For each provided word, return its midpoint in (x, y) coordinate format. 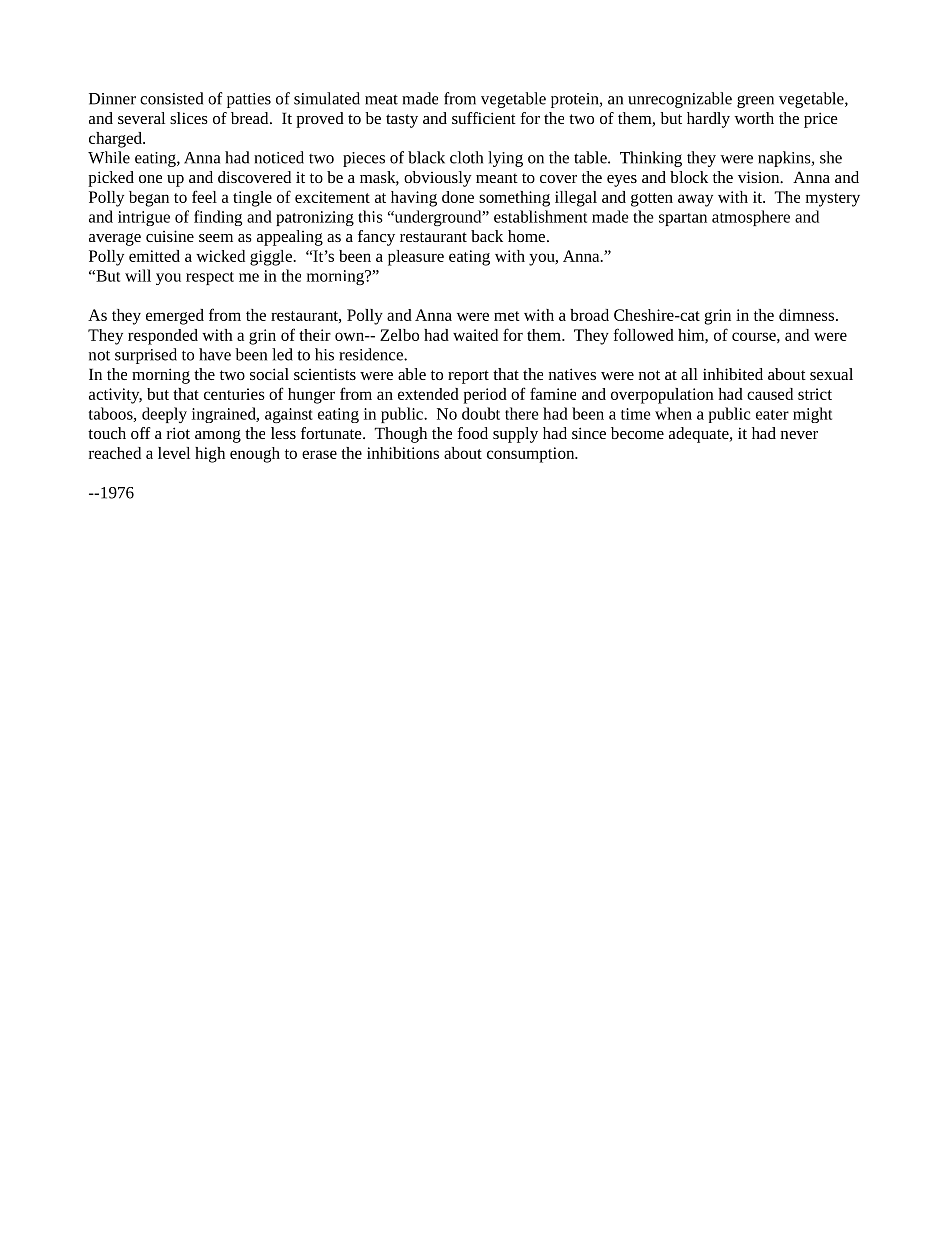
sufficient (484, 118)
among (218, 436)
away (695, 200)
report (468, 377)
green (755, 101)
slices (189, 118)
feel (204, 196)
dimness (806, 315)
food (472, 433)
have (215, 354)
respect (210, 278)
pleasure (416, 258)
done (458, 197)
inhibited (733, 374)
